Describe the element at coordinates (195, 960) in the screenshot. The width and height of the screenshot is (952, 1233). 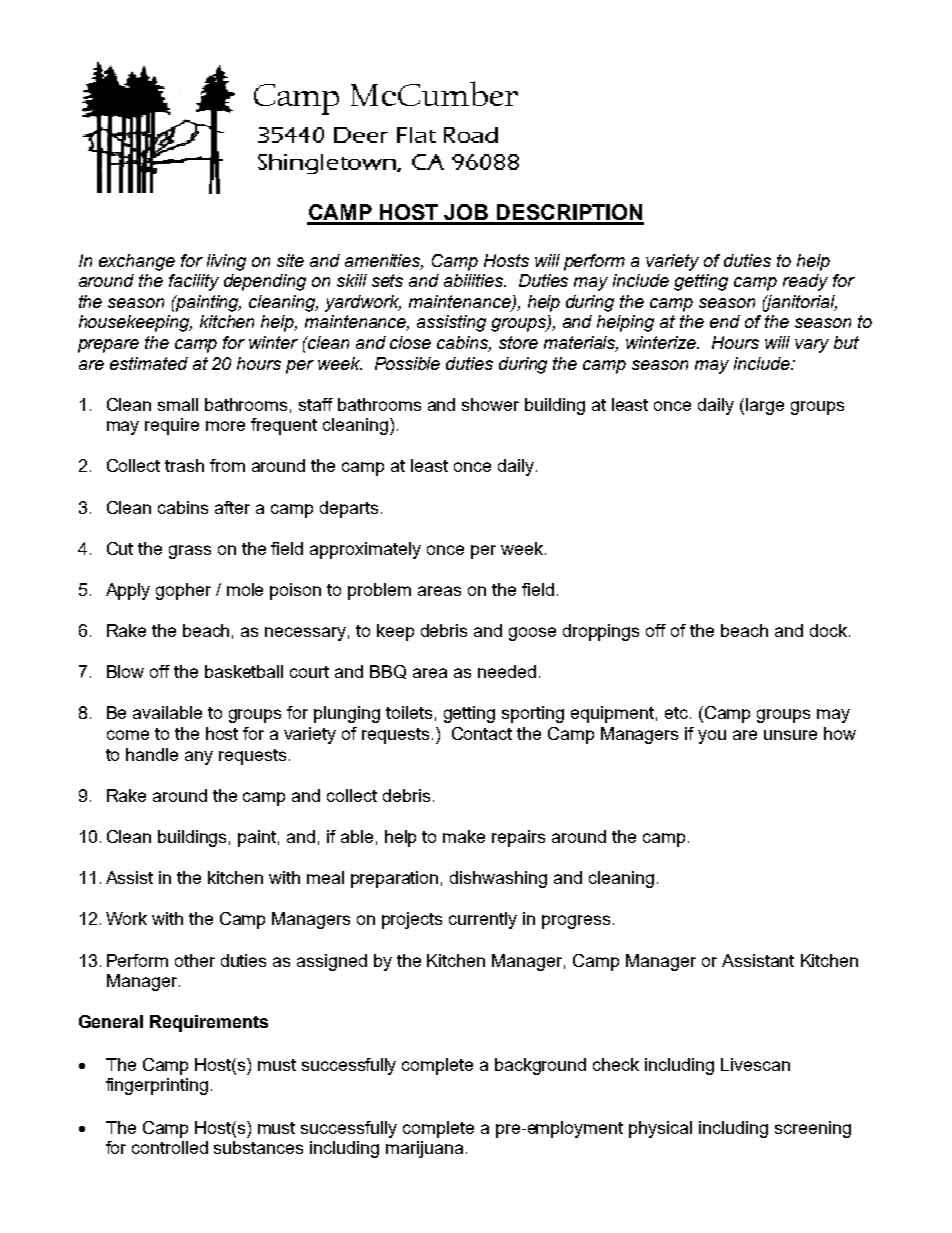
I see `other` at that location.
